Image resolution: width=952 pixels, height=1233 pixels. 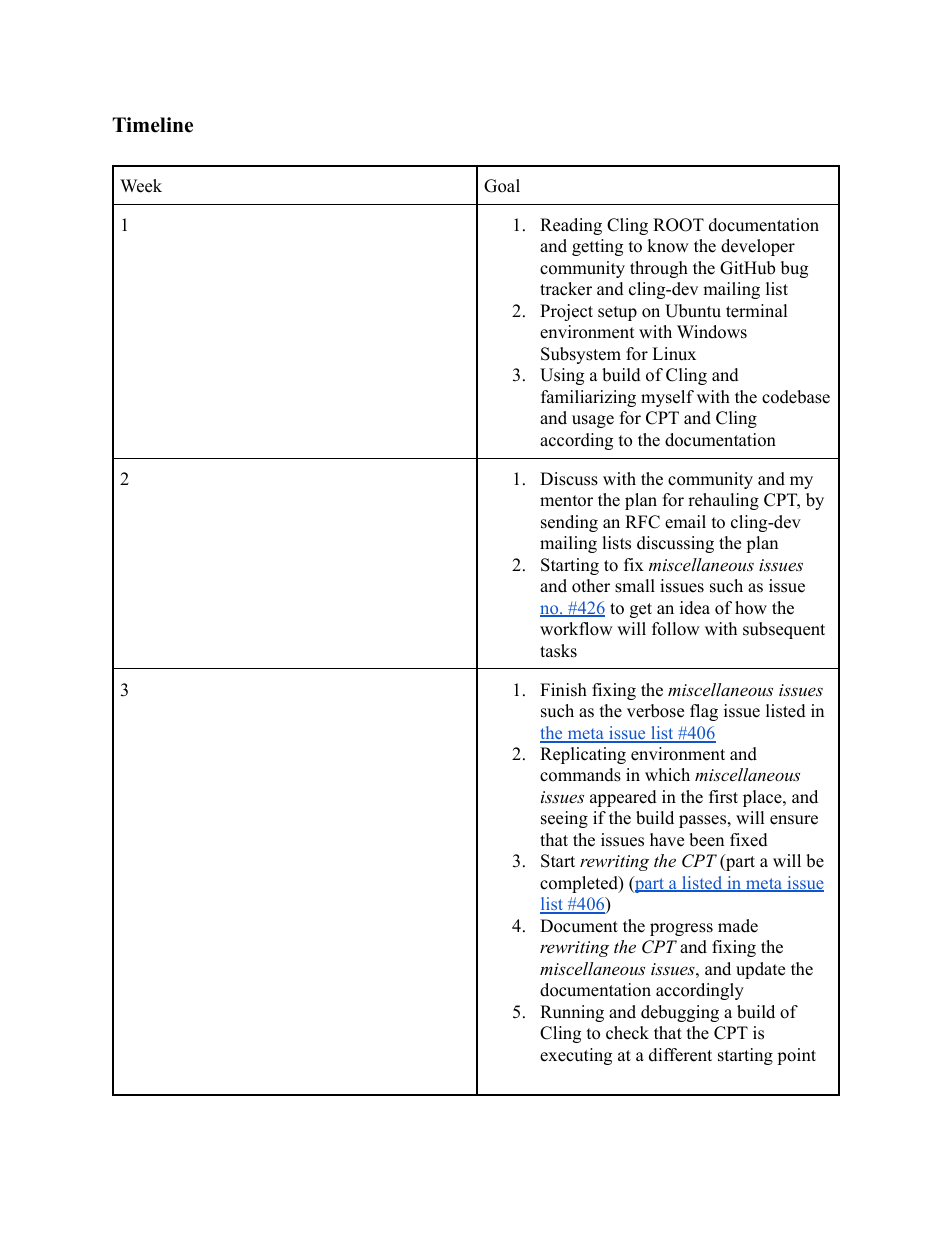 What do you see at coordinates (572, 1013) in the screenshot?
I see `Running` at bounding box center [572, 1013].
